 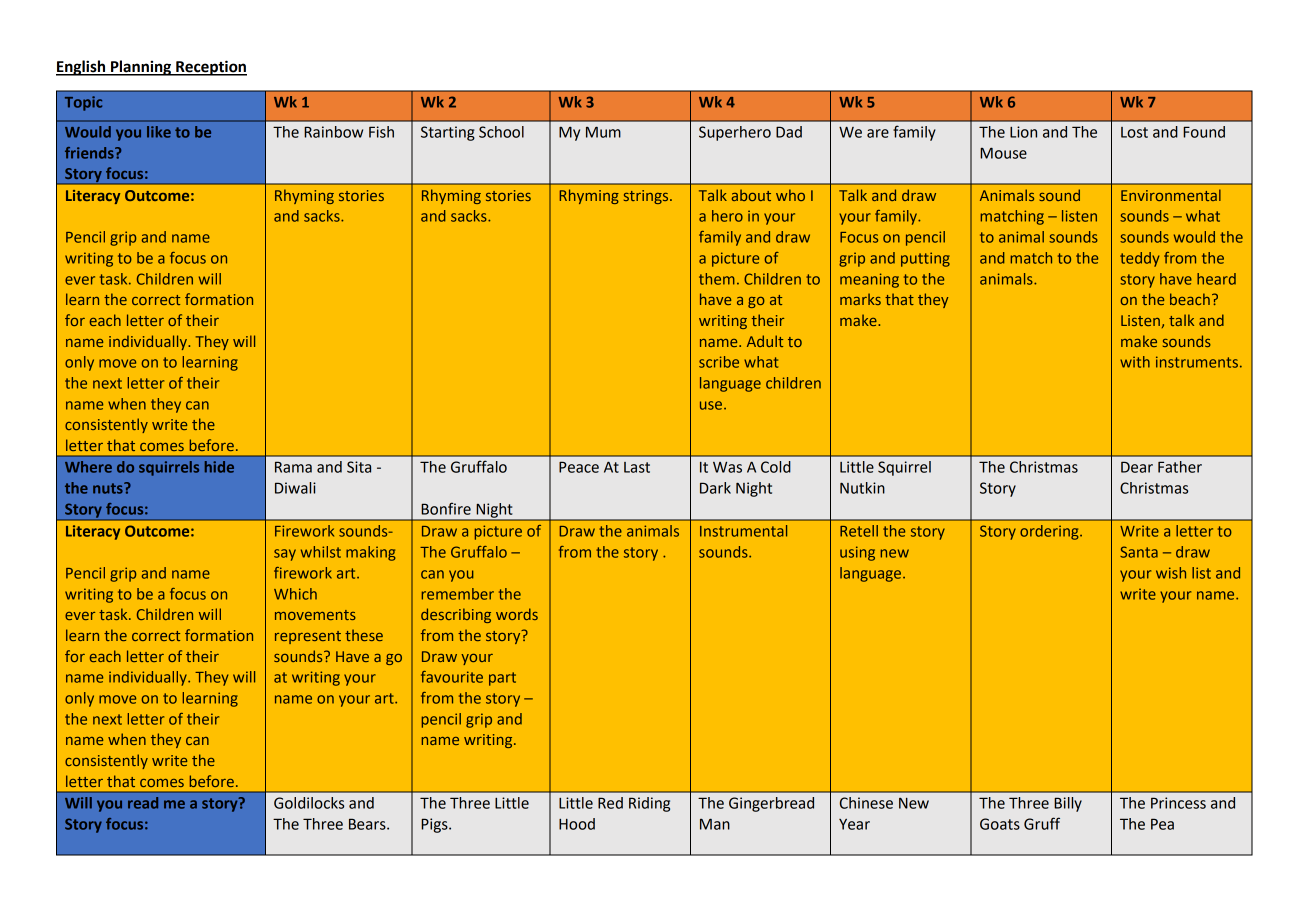 What do you see at coordinates (1139, 552) in the screenshot?
I see `Santa` at bounding box center [1139, 552].
